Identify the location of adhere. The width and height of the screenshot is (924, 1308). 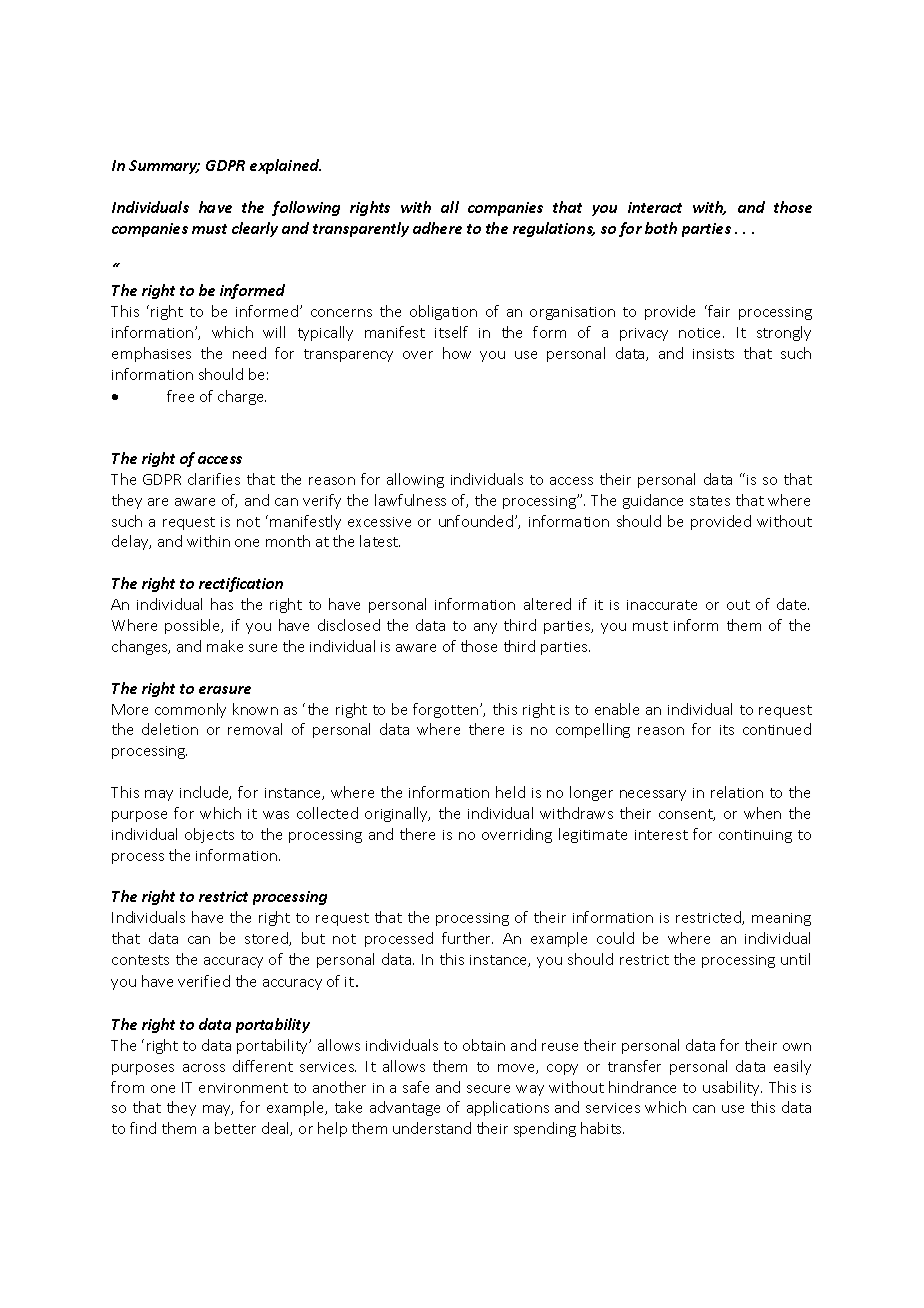
(437, 228).
